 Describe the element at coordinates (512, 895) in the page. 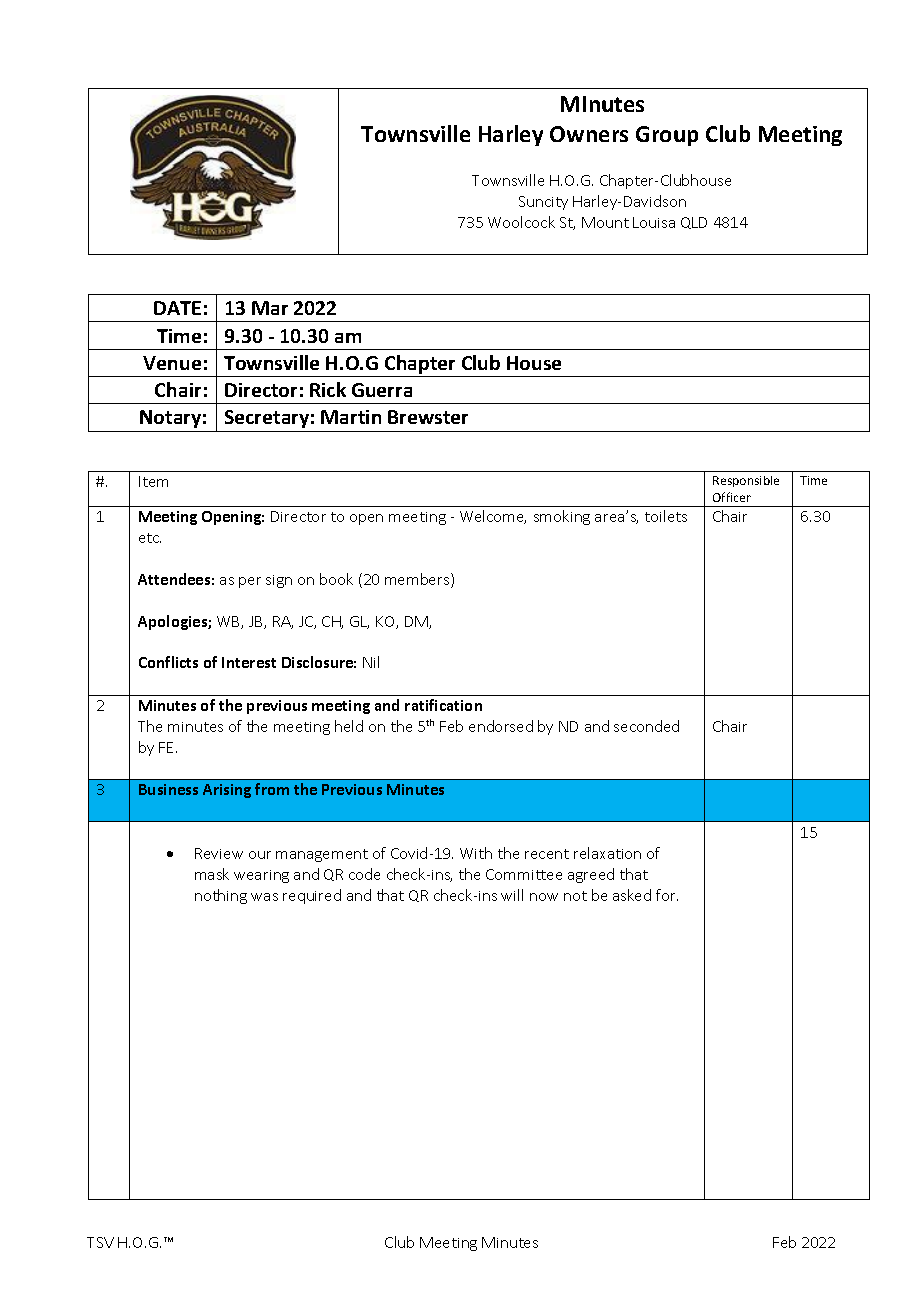

I see `will` at that location.
